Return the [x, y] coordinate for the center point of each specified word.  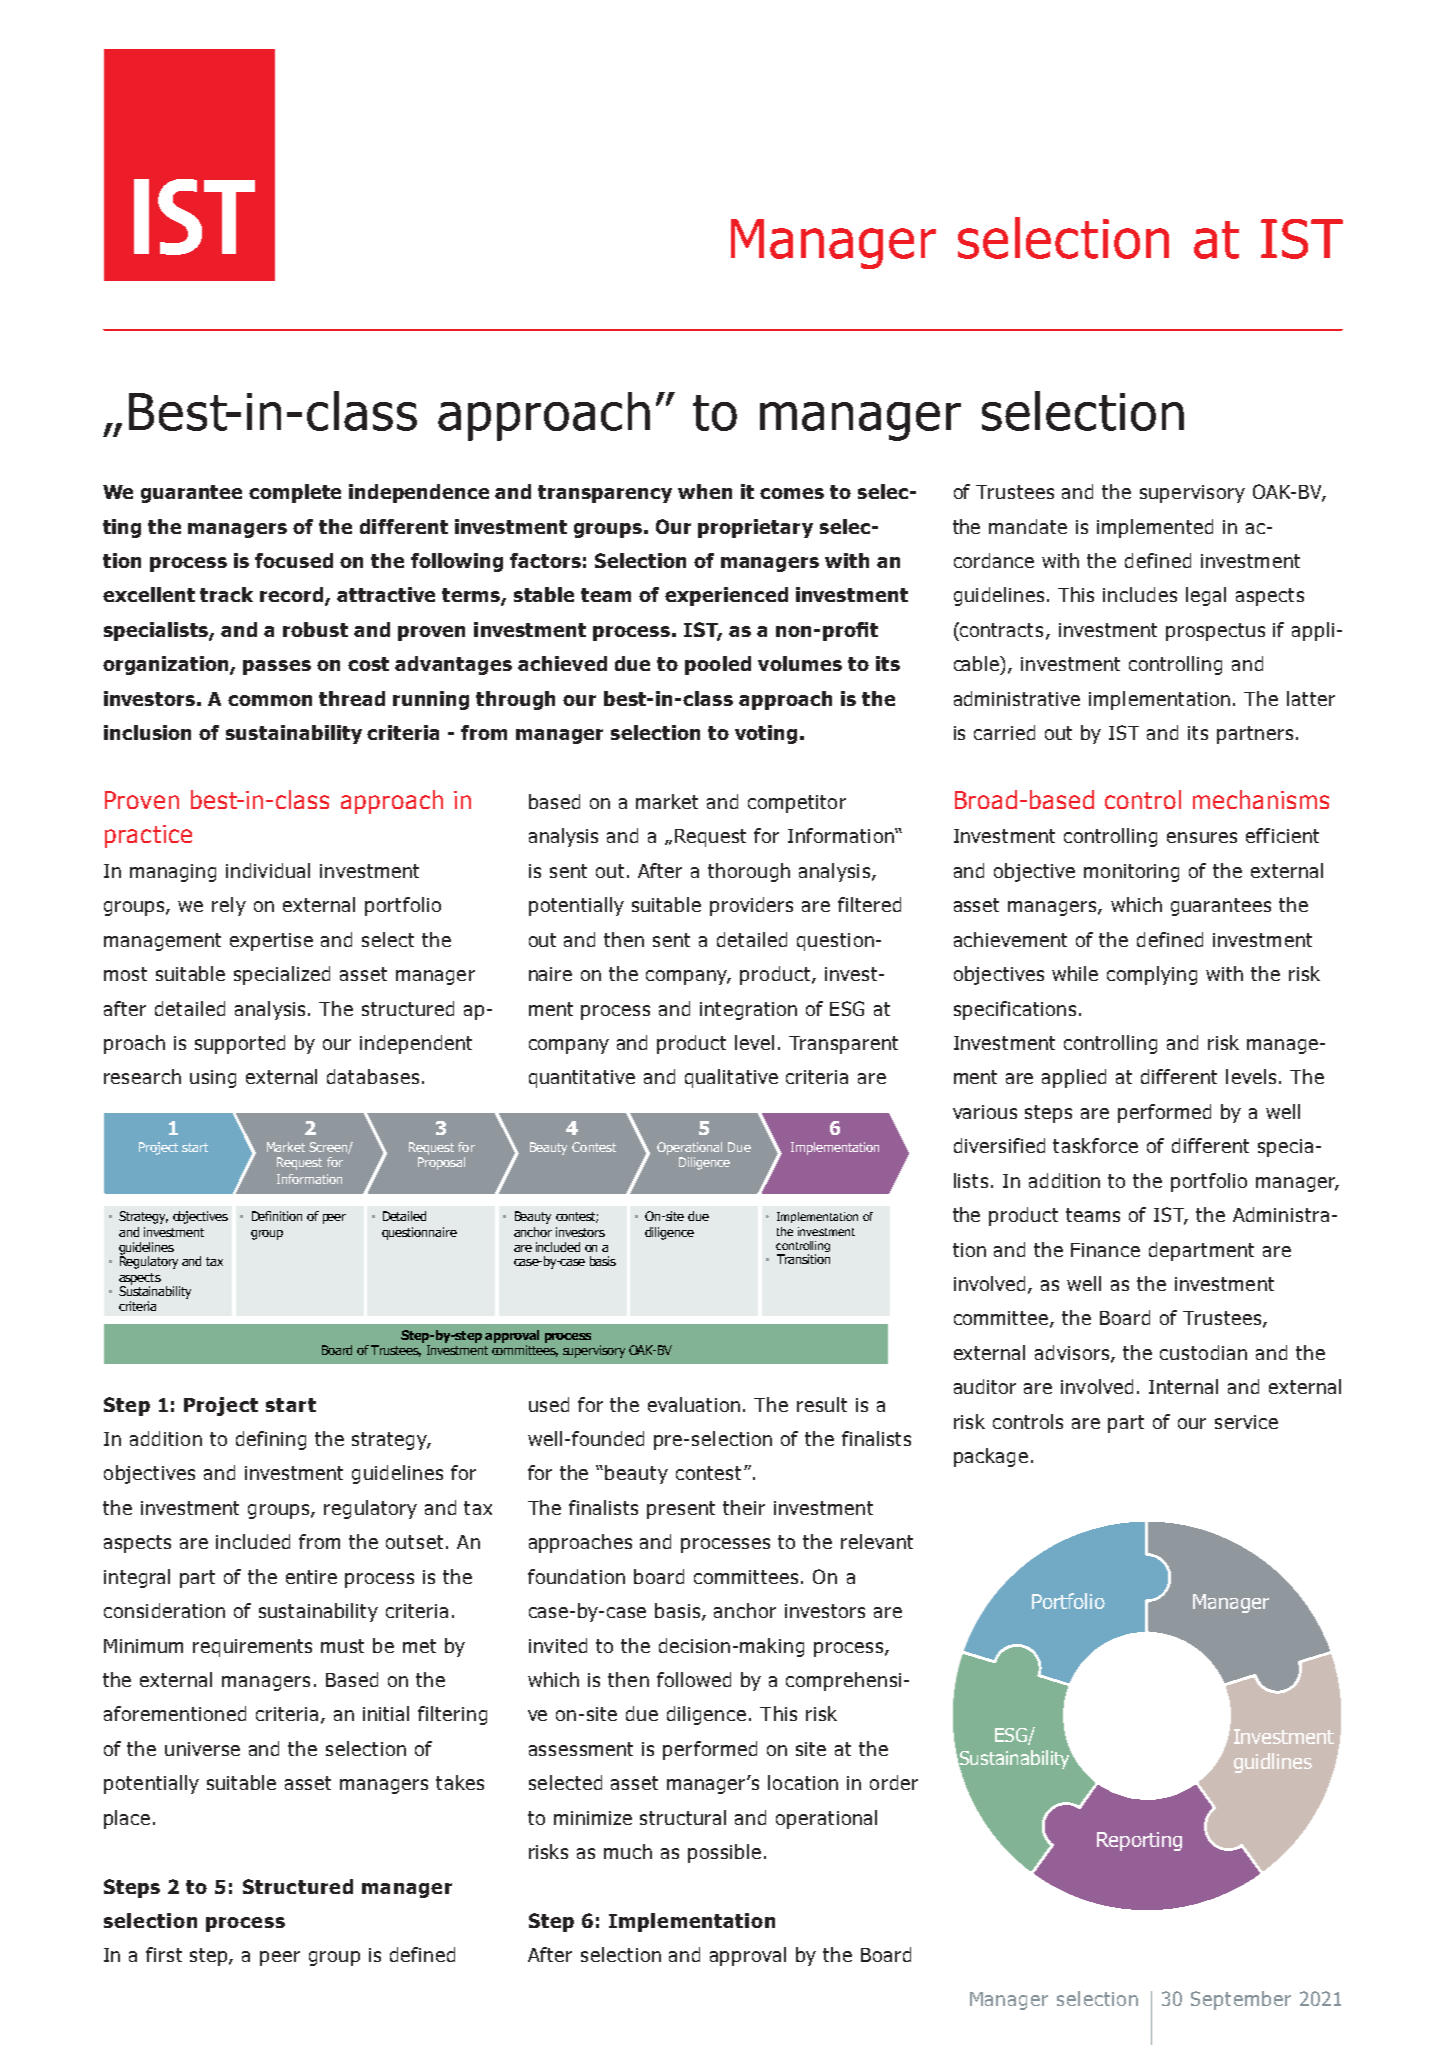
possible [724, 1853]
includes [1140, 594]
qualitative [731, 1078]
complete [295, 493]
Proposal [441, 1163]
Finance [1105, 1250]
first [164, 1954]
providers [751, 906]
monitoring [1131, 873]
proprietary [755, 528]
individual [268, 870]
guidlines [1273, 1763]
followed [694, 1679]
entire [311, 1577]
